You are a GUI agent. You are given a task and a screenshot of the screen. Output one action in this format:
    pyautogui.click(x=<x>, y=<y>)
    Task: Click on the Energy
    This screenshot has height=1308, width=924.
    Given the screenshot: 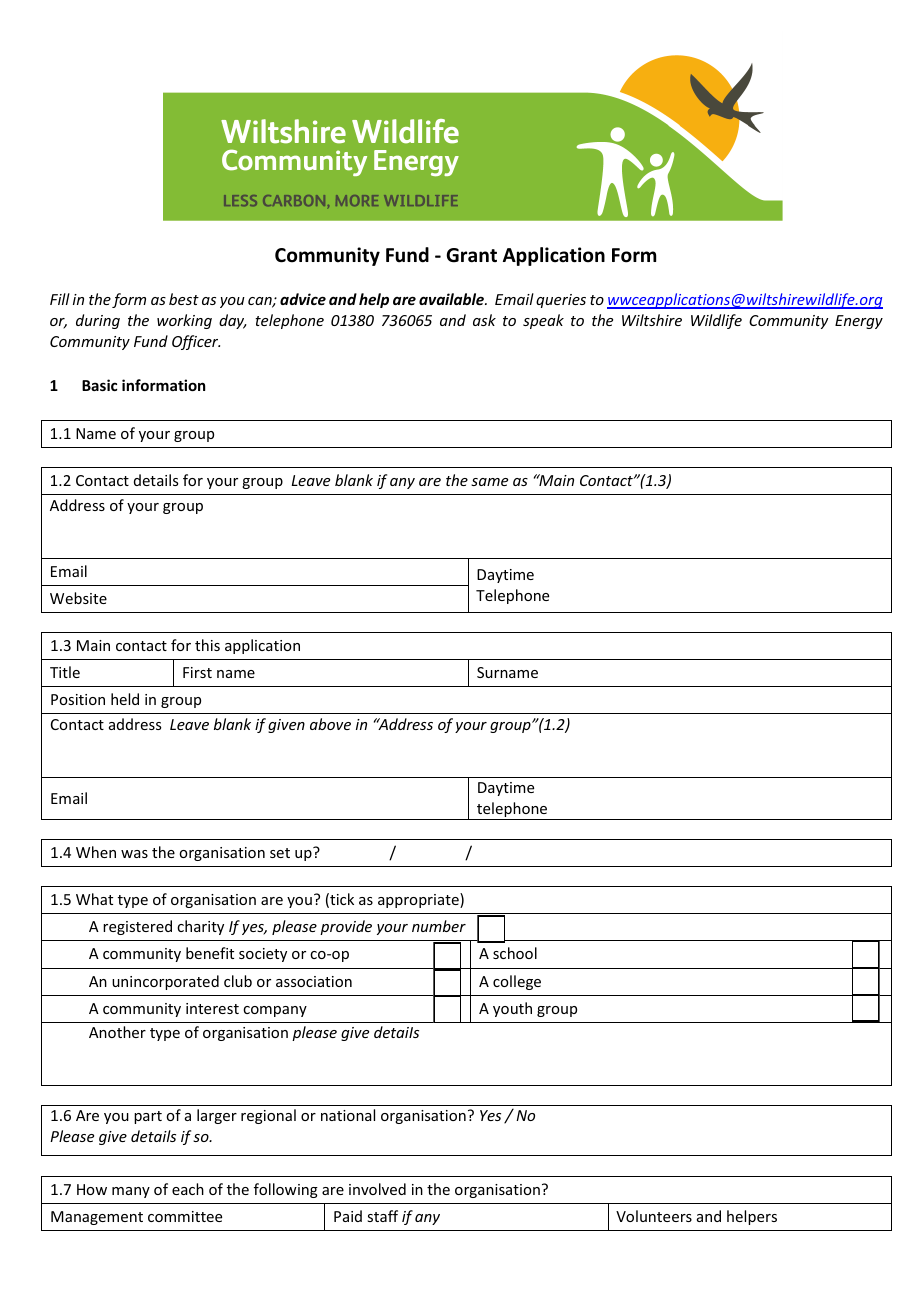 What is the action you would take?
    pyautogui.click(x=859, y=322)
